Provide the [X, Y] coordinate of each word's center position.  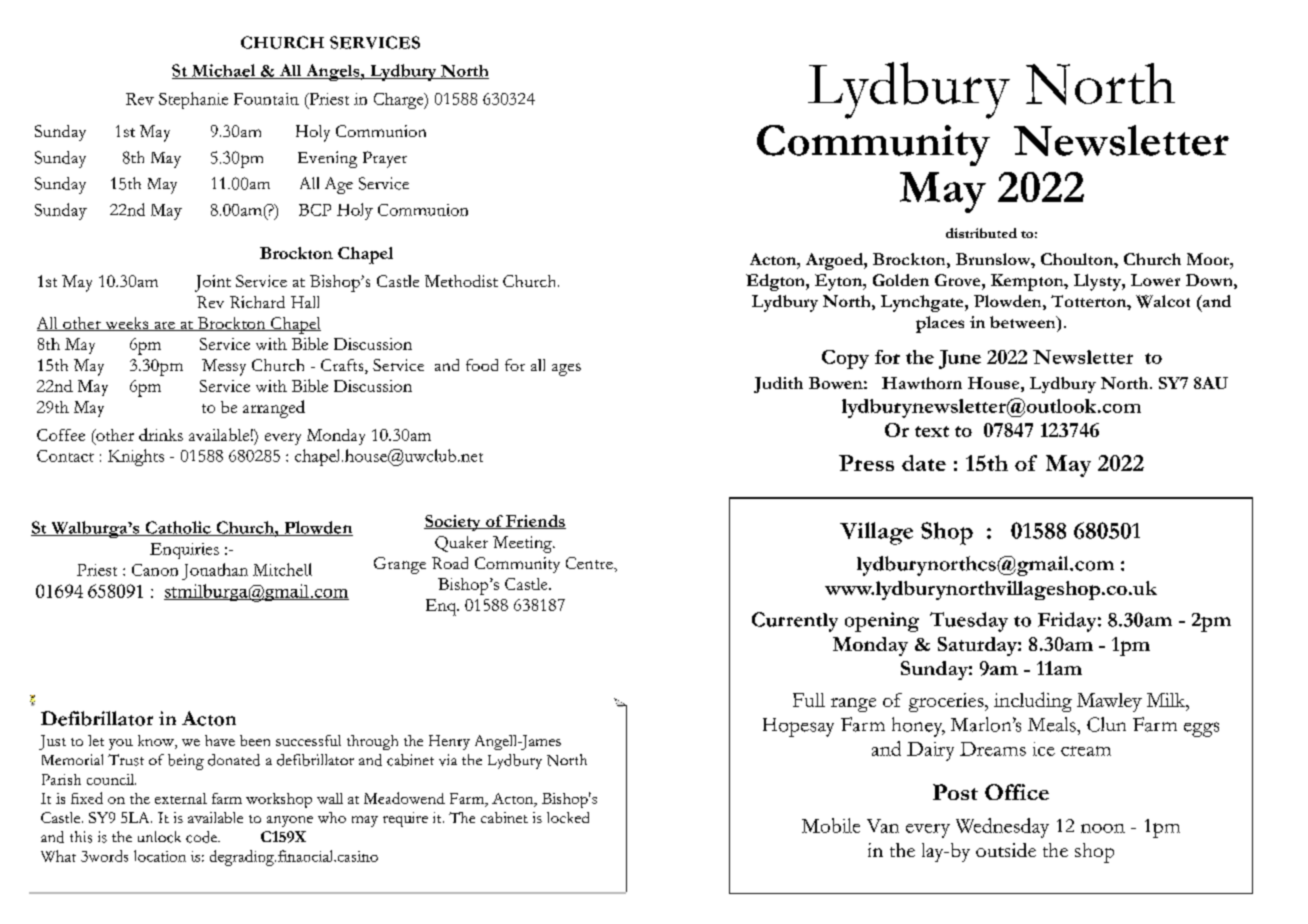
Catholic [178, 528]
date [924, 463]
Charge [400, 101]
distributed [981, 233]
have [220, 740]
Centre [590, 563]
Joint [213, 283]
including [1033, 702]
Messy [224, 367]
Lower [1155, 280]
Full [809, 700]
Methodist [461, 281]
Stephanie [193, 100]
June [960, 359]
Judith [778, 385]
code [202, 837]
